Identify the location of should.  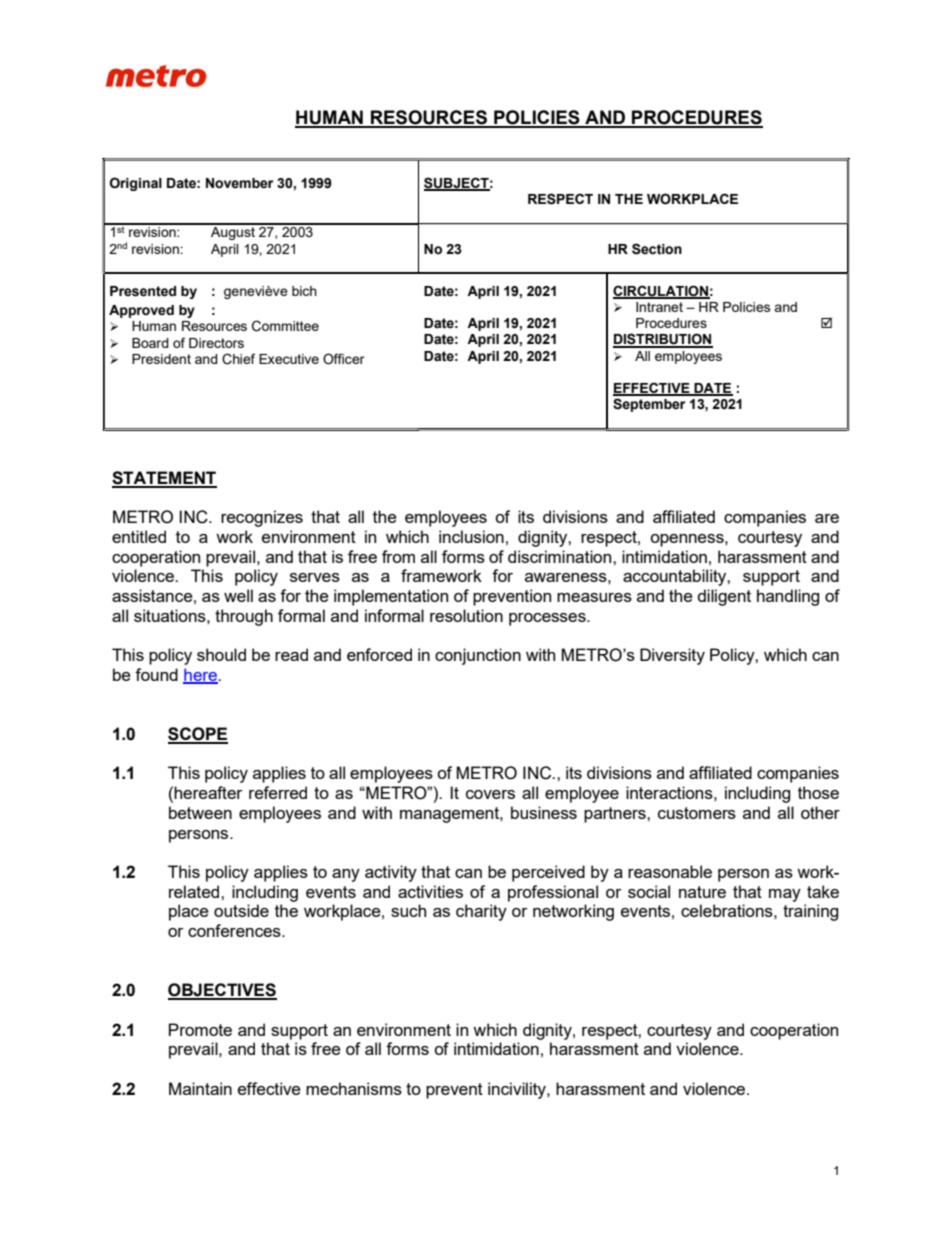
(221, 654).
